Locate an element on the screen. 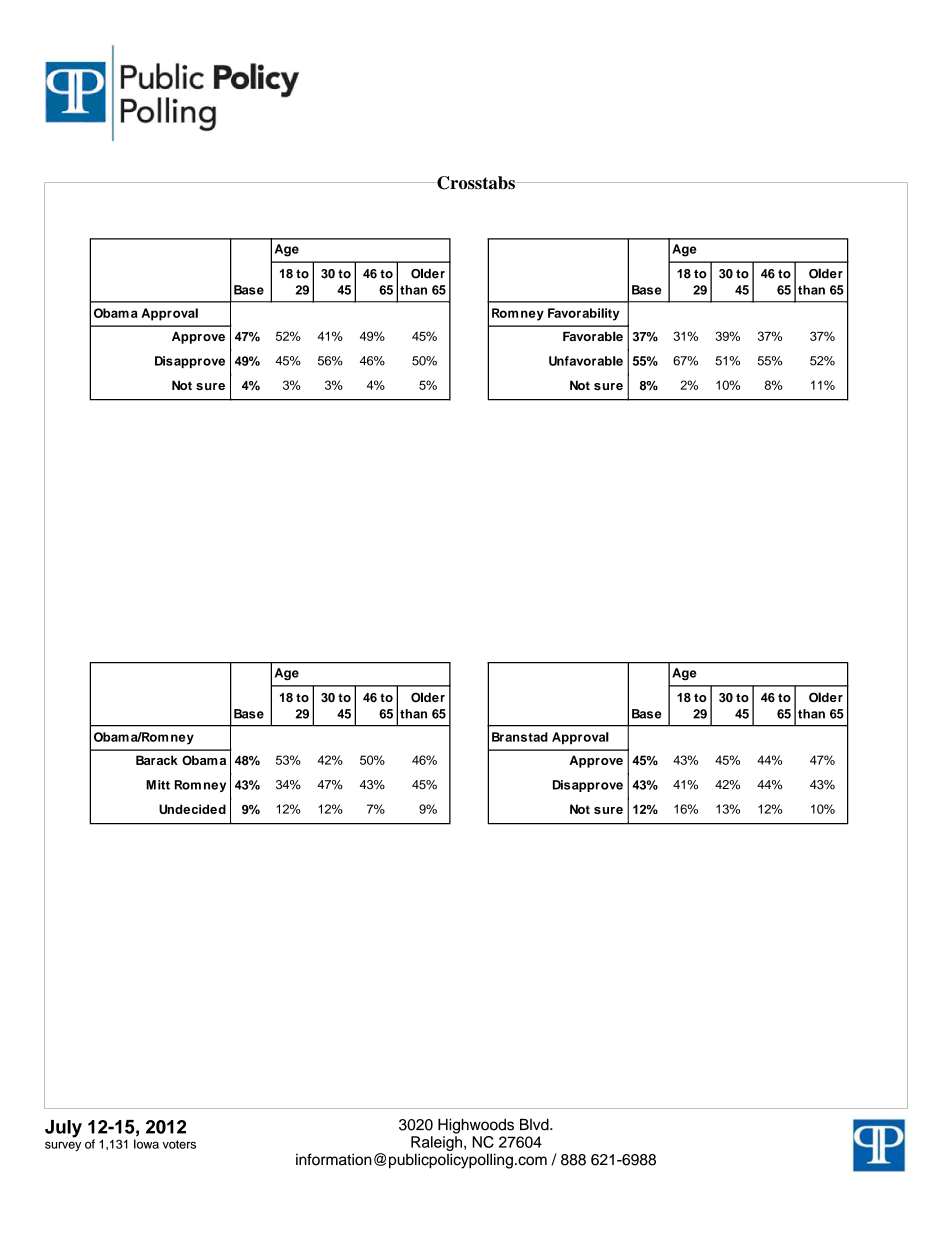 The image size is (952, 1233). Undecided is located at coordinates (192, 809).
